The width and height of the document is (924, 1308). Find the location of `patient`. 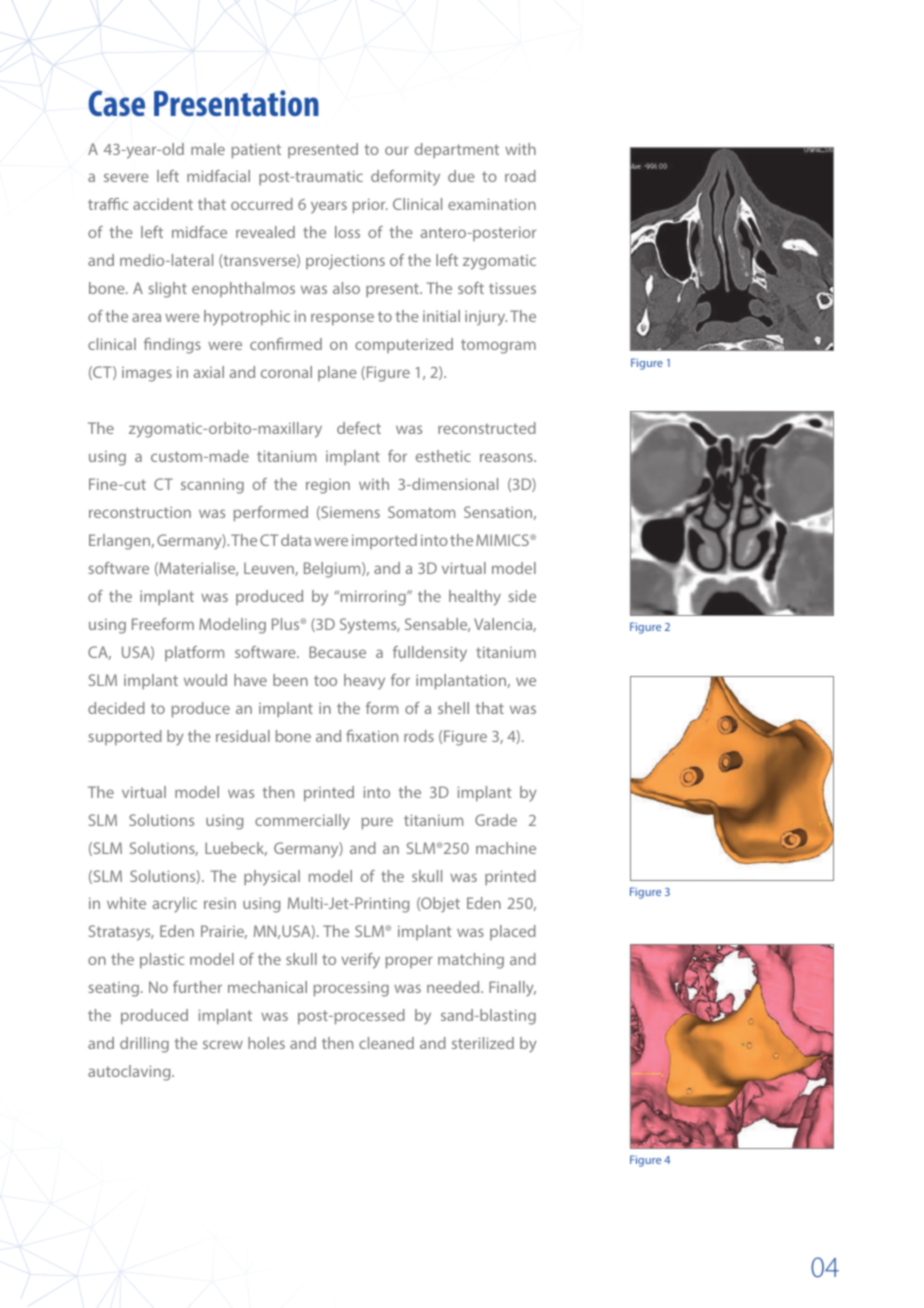

patient is located at coordinates (256, 151).
